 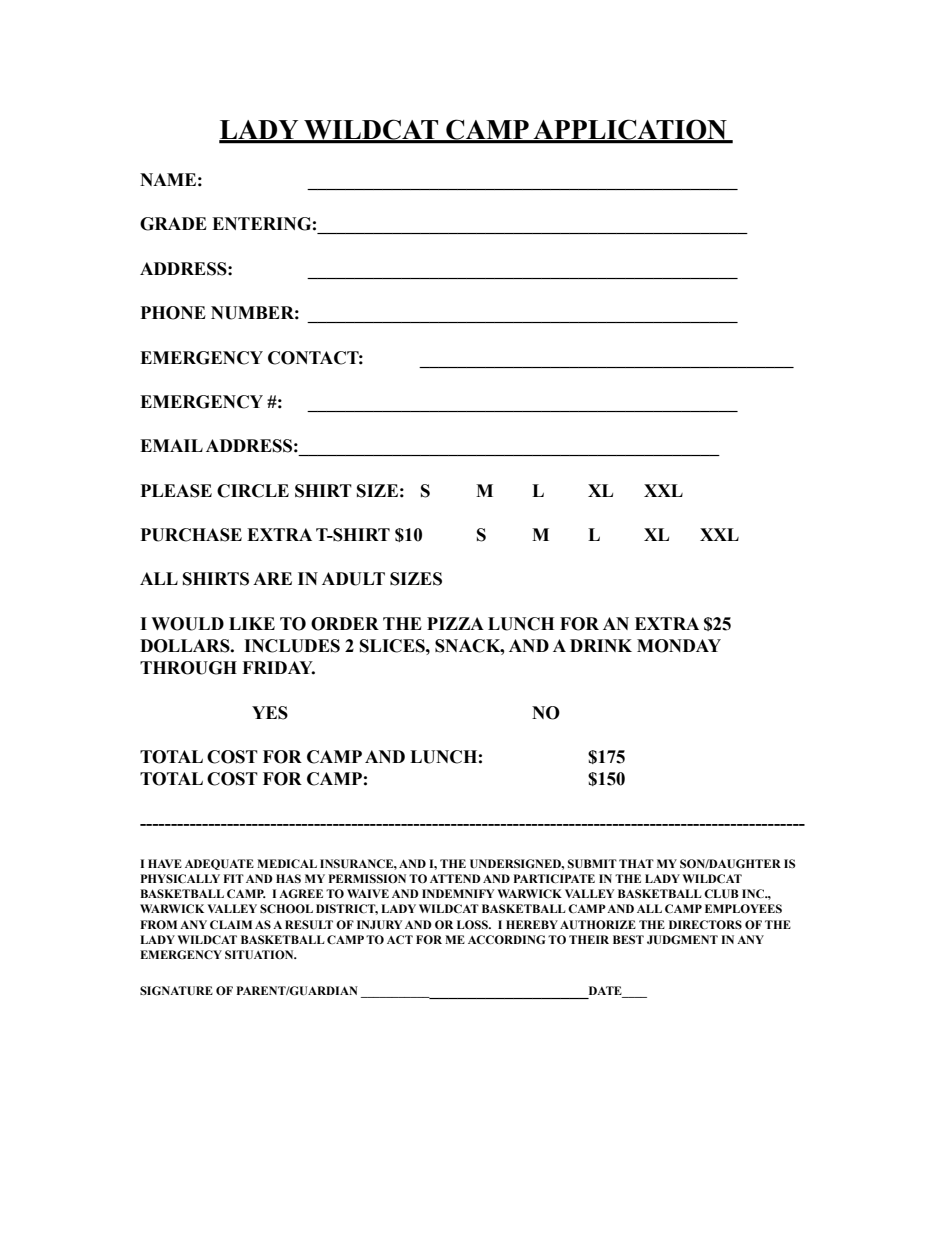 I want to click on SITUATION, so click(x=260, y=954).
